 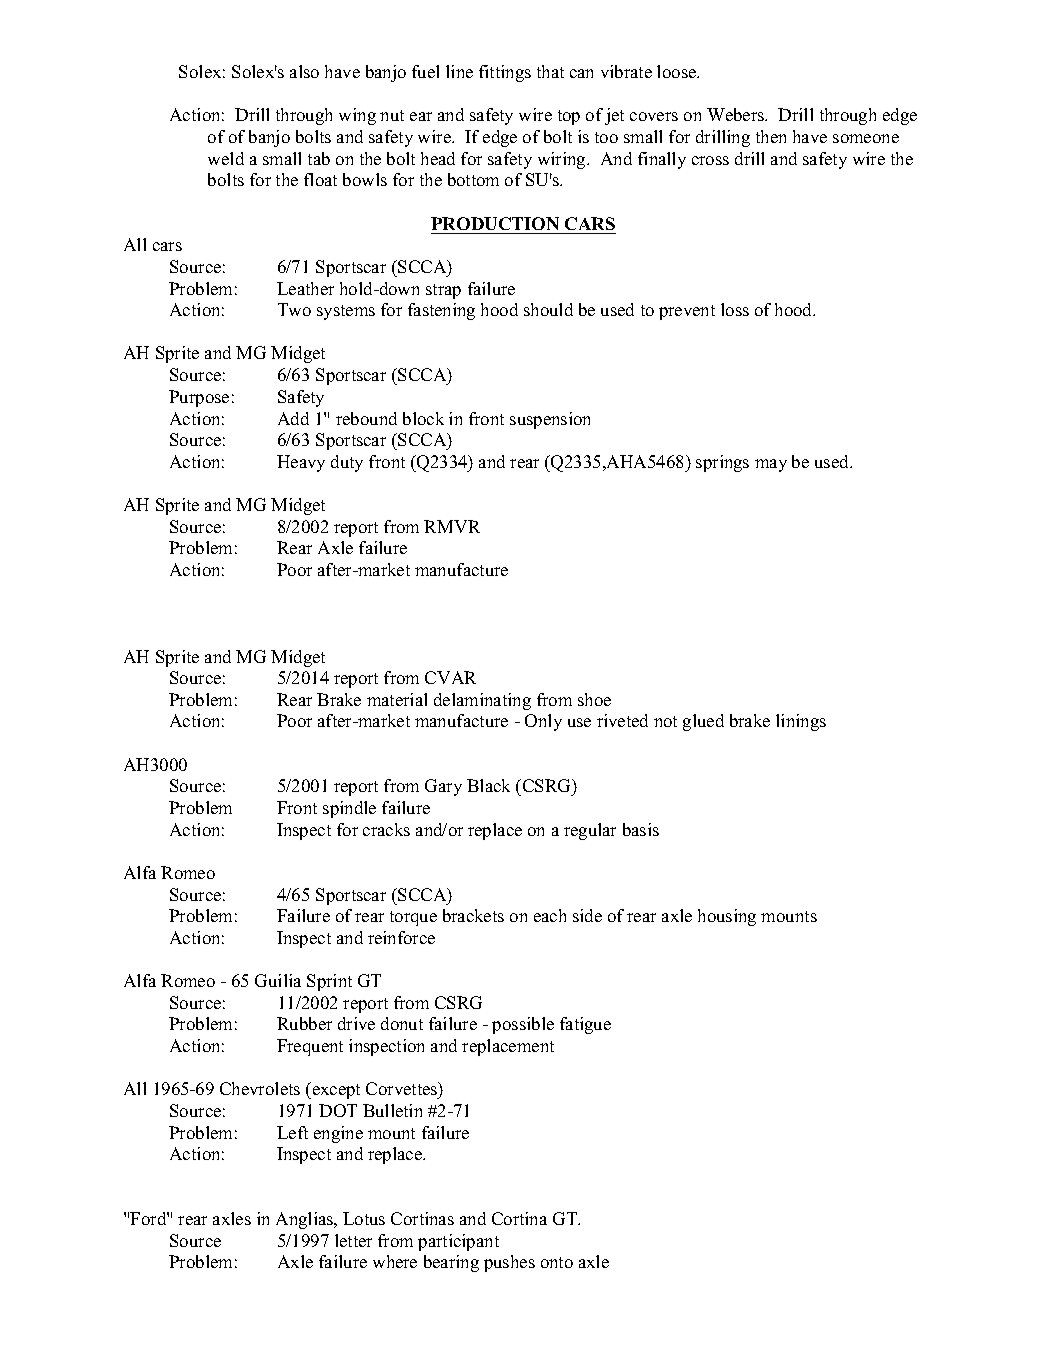 What do you see at coordinates (353, 1240) in the image?
I see `letter` at bounding box center [353, 1240].
